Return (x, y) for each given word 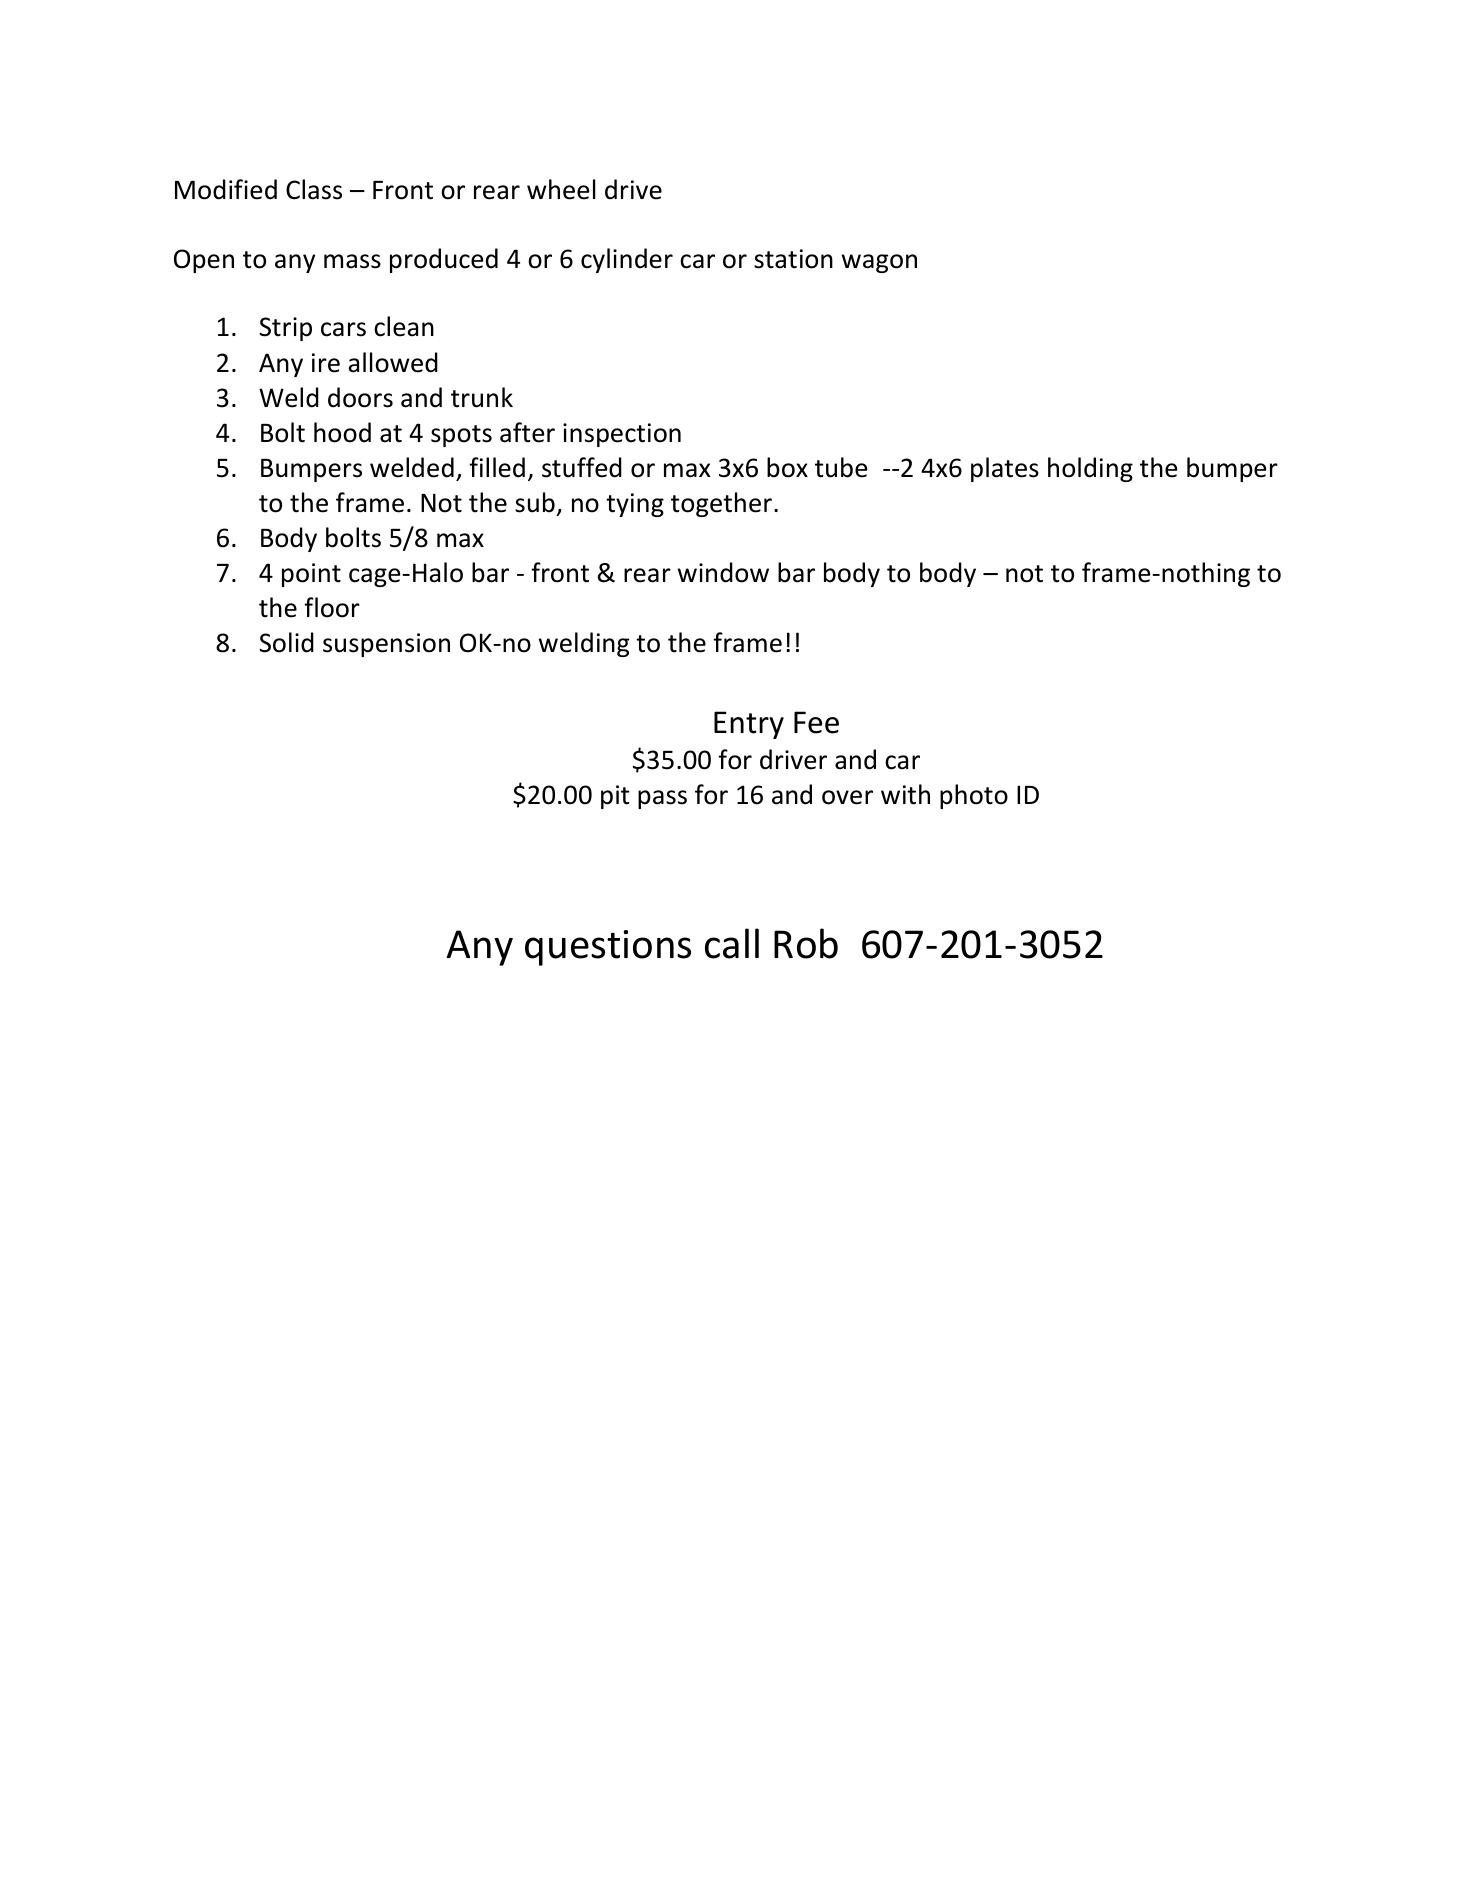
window (723, 572)
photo (974, 796)
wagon (879, 263)
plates (1005, 469)
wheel (561, 189)
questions (608, 948)
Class (314, 189)
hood (342, 432)
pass (662, 799)
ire (326, 363)
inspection (622, 435)
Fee (816, 722)
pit (615, 797)
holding (1090, 469)
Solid (286, 642)
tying (635, 505)
